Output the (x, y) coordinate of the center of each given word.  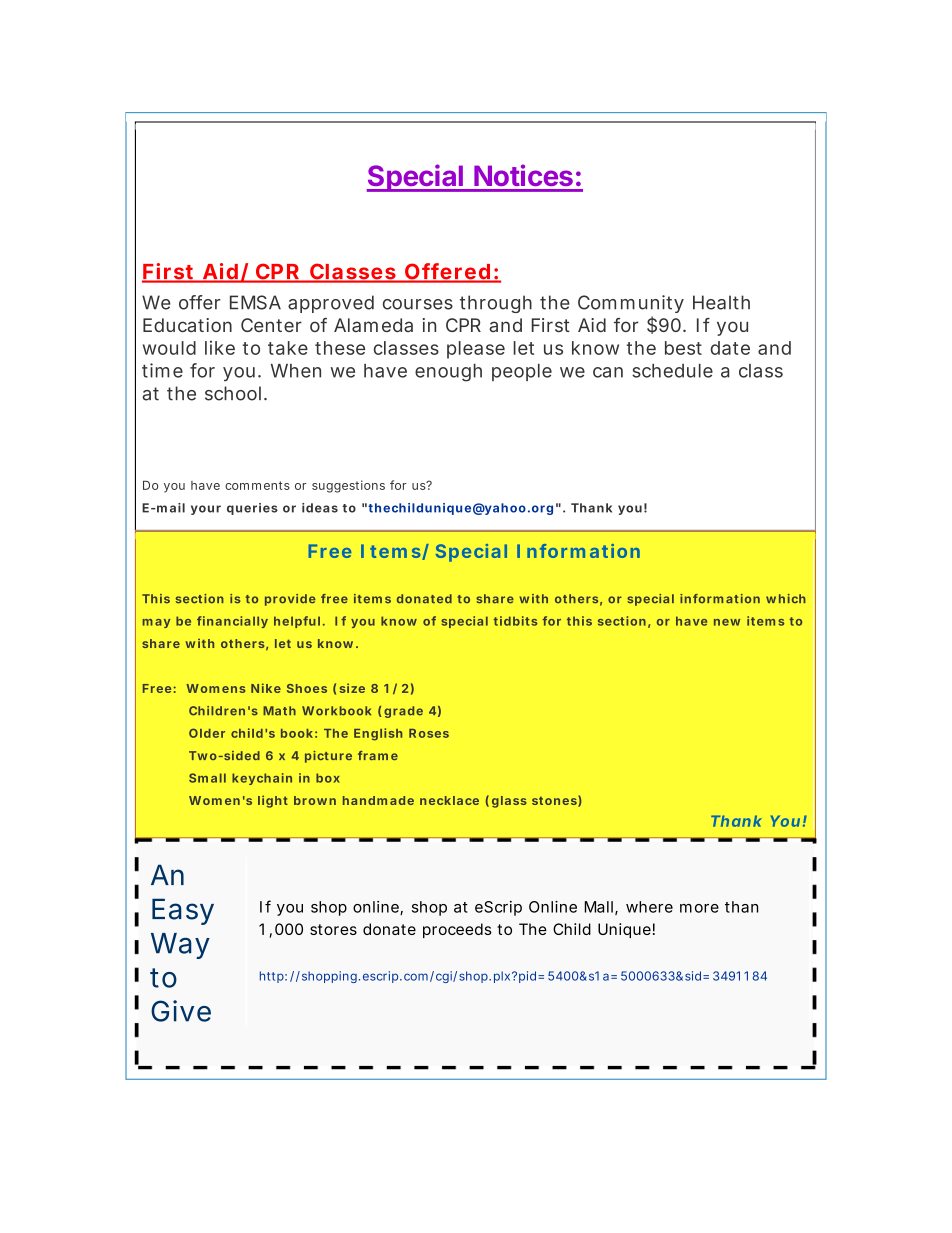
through (496, 304)
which (786, 598)
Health (721, 302)
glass (509, 802)
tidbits (515, 621)
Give (181, 1011)
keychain (262, 779)
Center (271, 325)
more (699, 908)
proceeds (457, 930)
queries (252, 509)
